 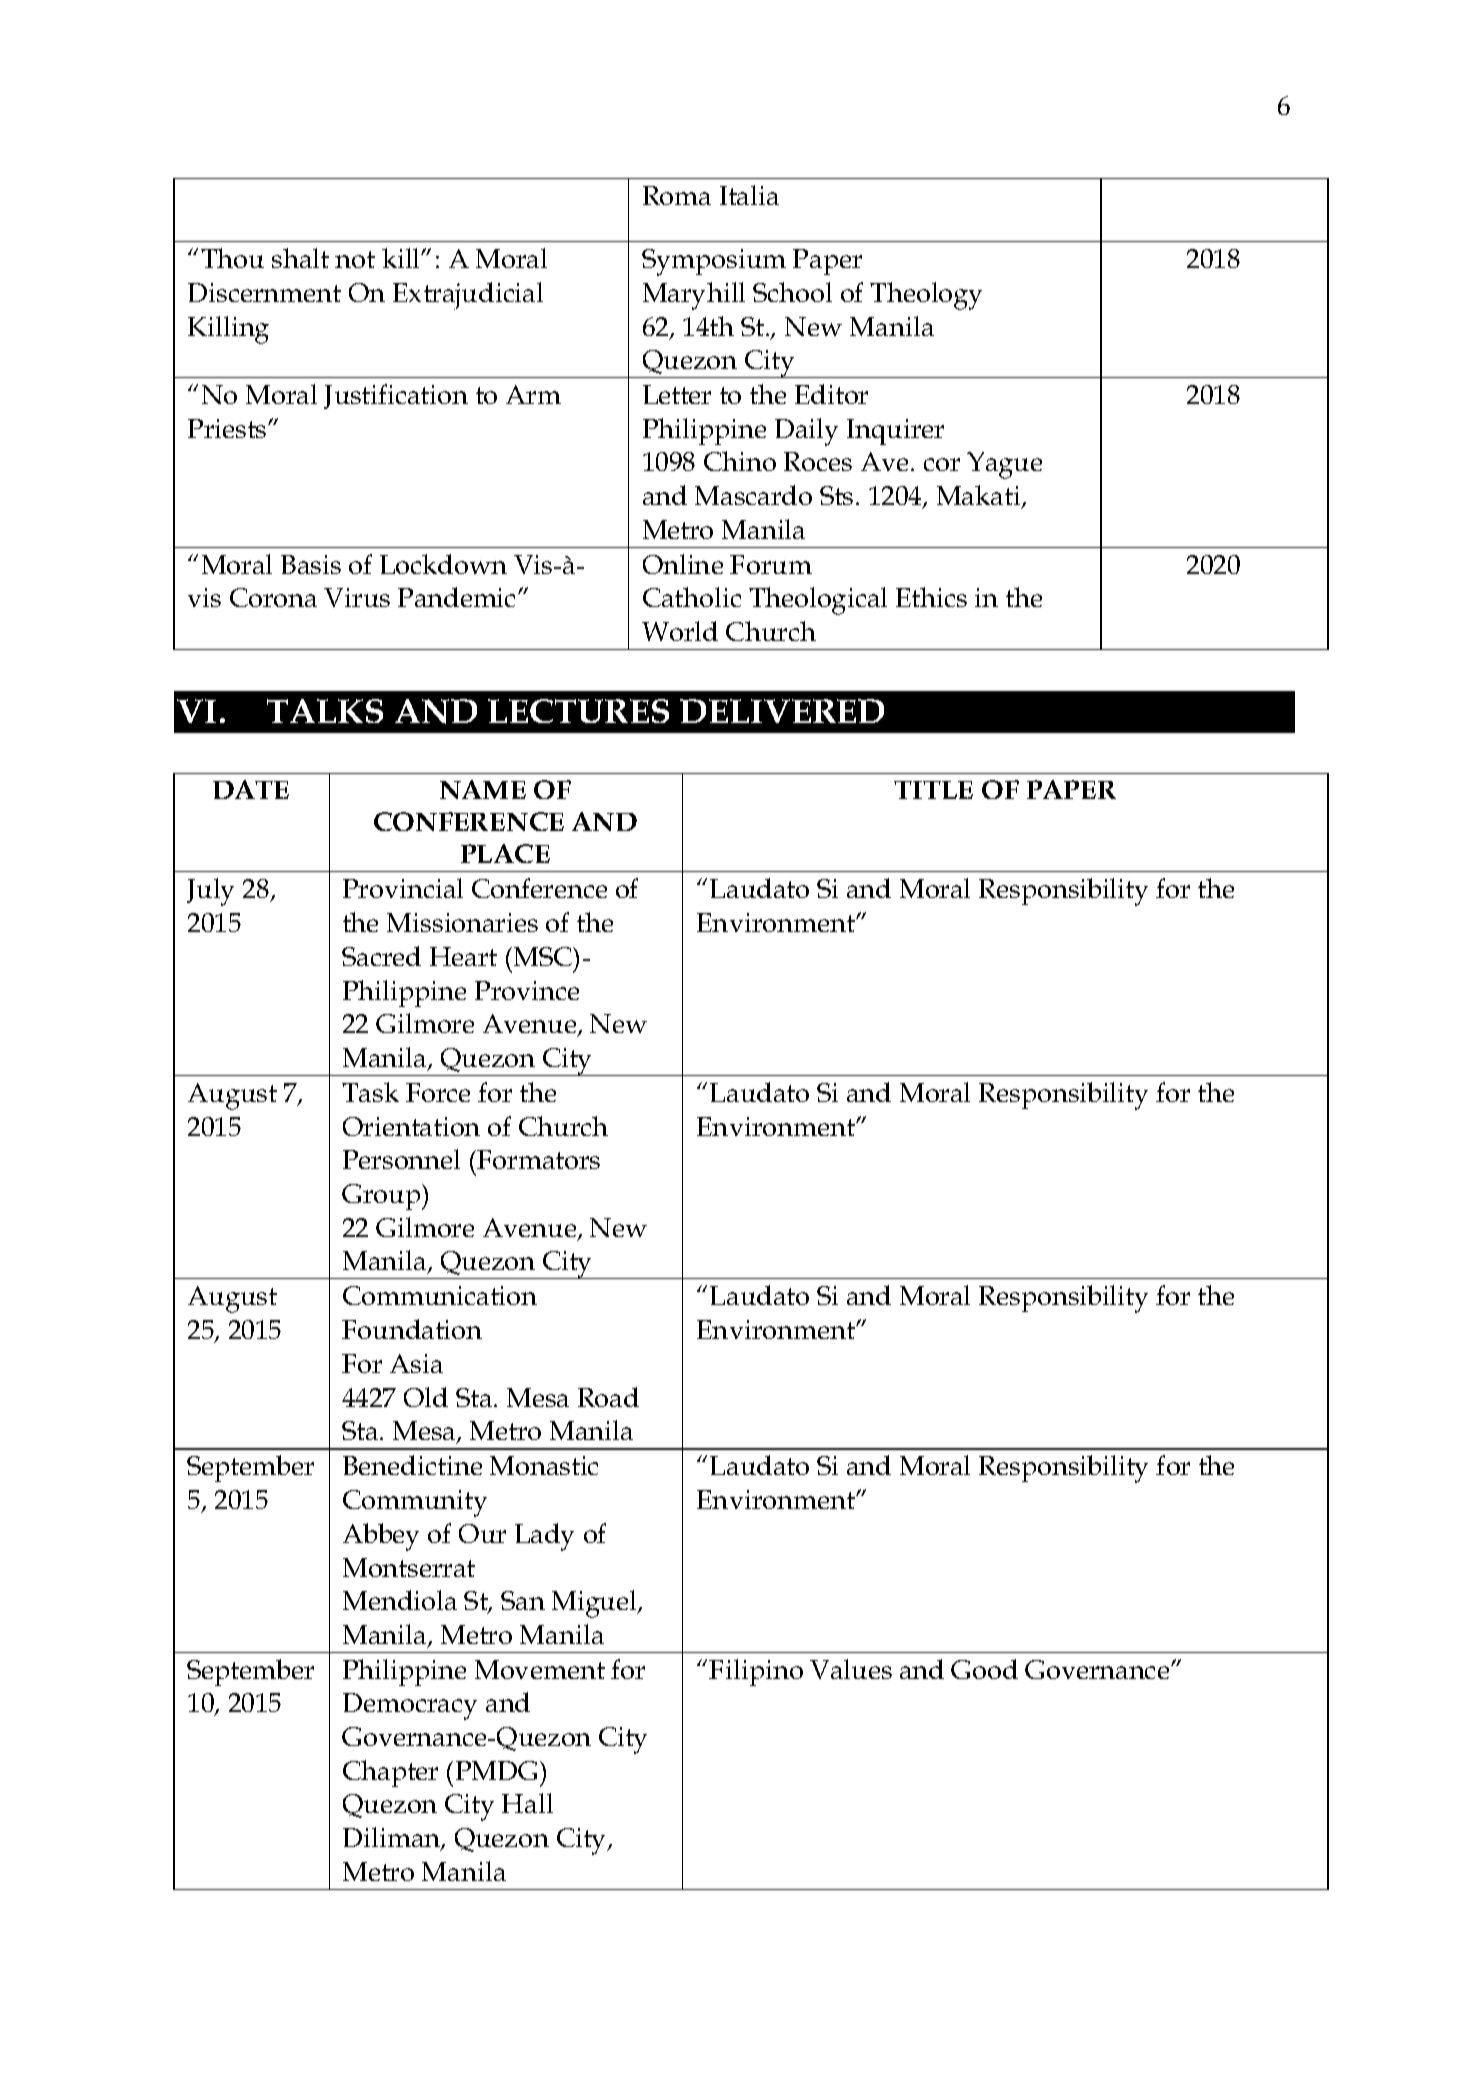 I want to click on Chapter, so click(x=390, y=1773).
